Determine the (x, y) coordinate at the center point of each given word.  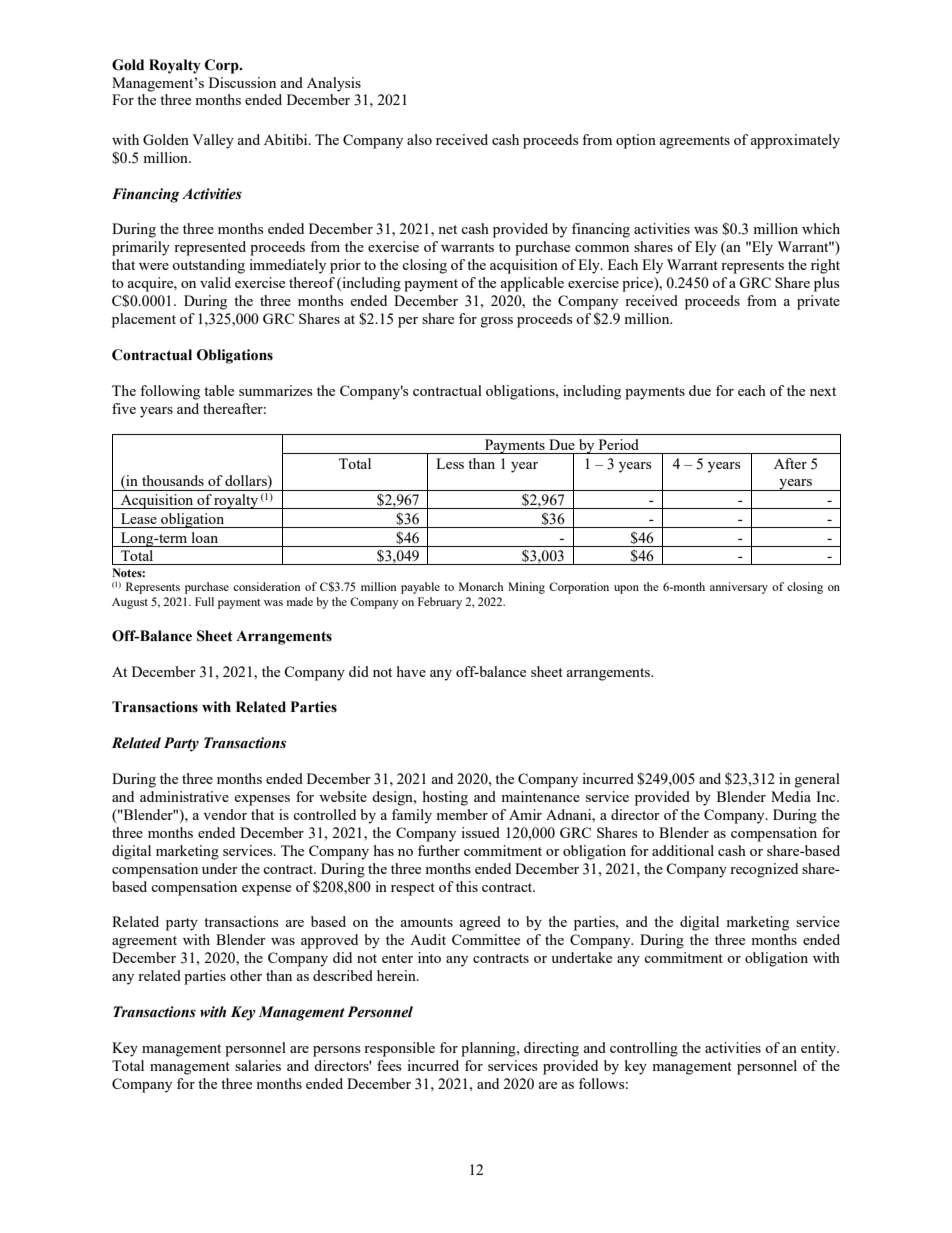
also (419, 139)
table (219, 390)
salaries (258, 1065)
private (818, 302)
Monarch (481, 586)
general (817, 780)
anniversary (739, 588)
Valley (213, 141)
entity (820, 1049)
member (462, 814)
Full (204, 601)
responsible (399, 1049)
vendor (225, 814)
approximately (795, 141)
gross (497, 322)
